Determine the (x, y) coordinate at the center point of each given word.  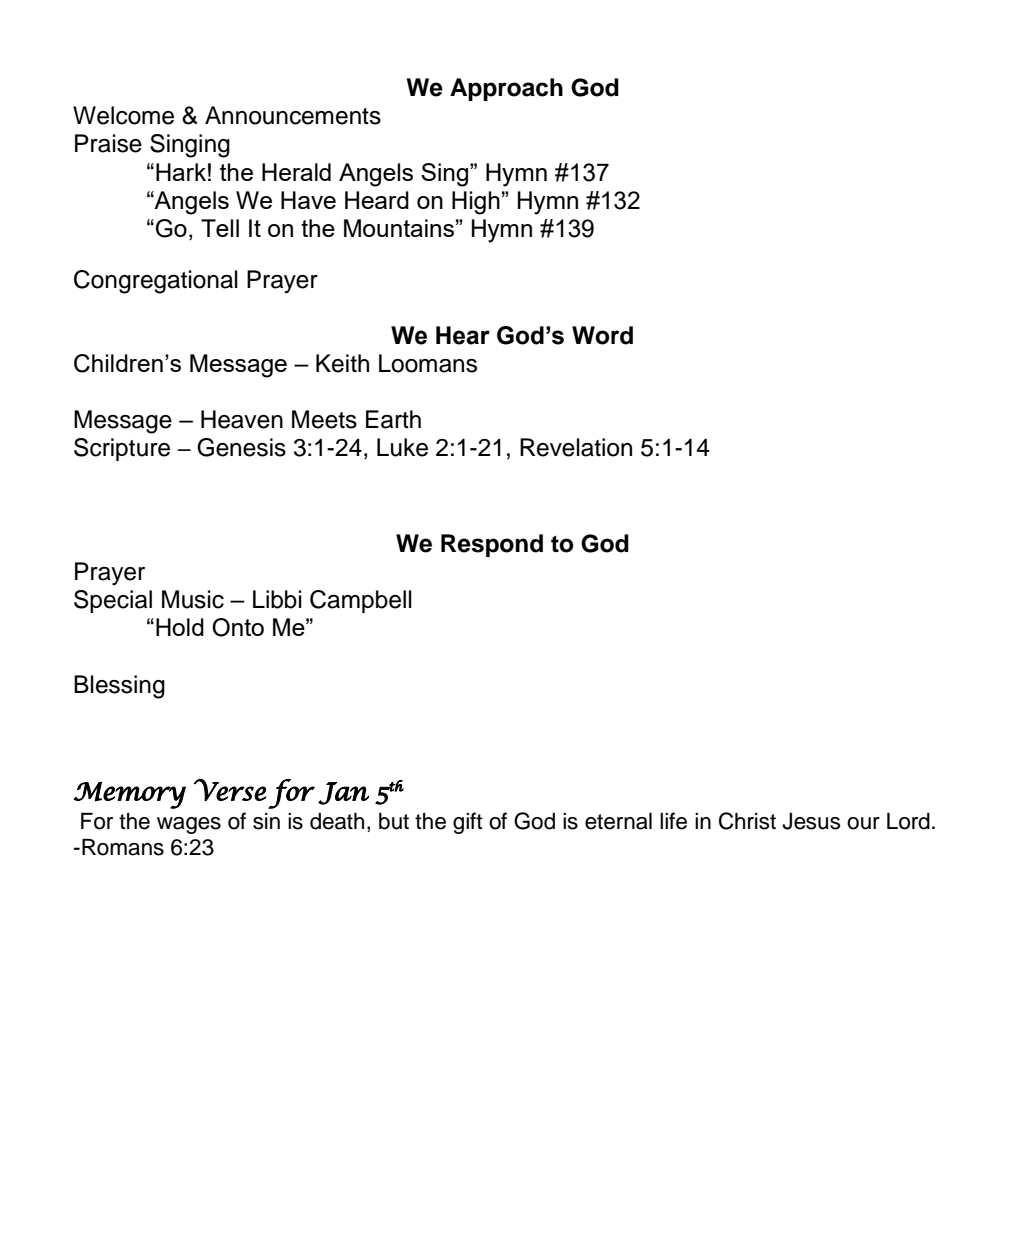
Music (193, 599)
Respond (492, 545)
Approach (506, 89)
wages (189, 825)
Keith (342, 363)
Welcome (123, 115)
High (476, 203)
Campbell (361, 601)
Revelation (576, 447)
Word (602, 335)
